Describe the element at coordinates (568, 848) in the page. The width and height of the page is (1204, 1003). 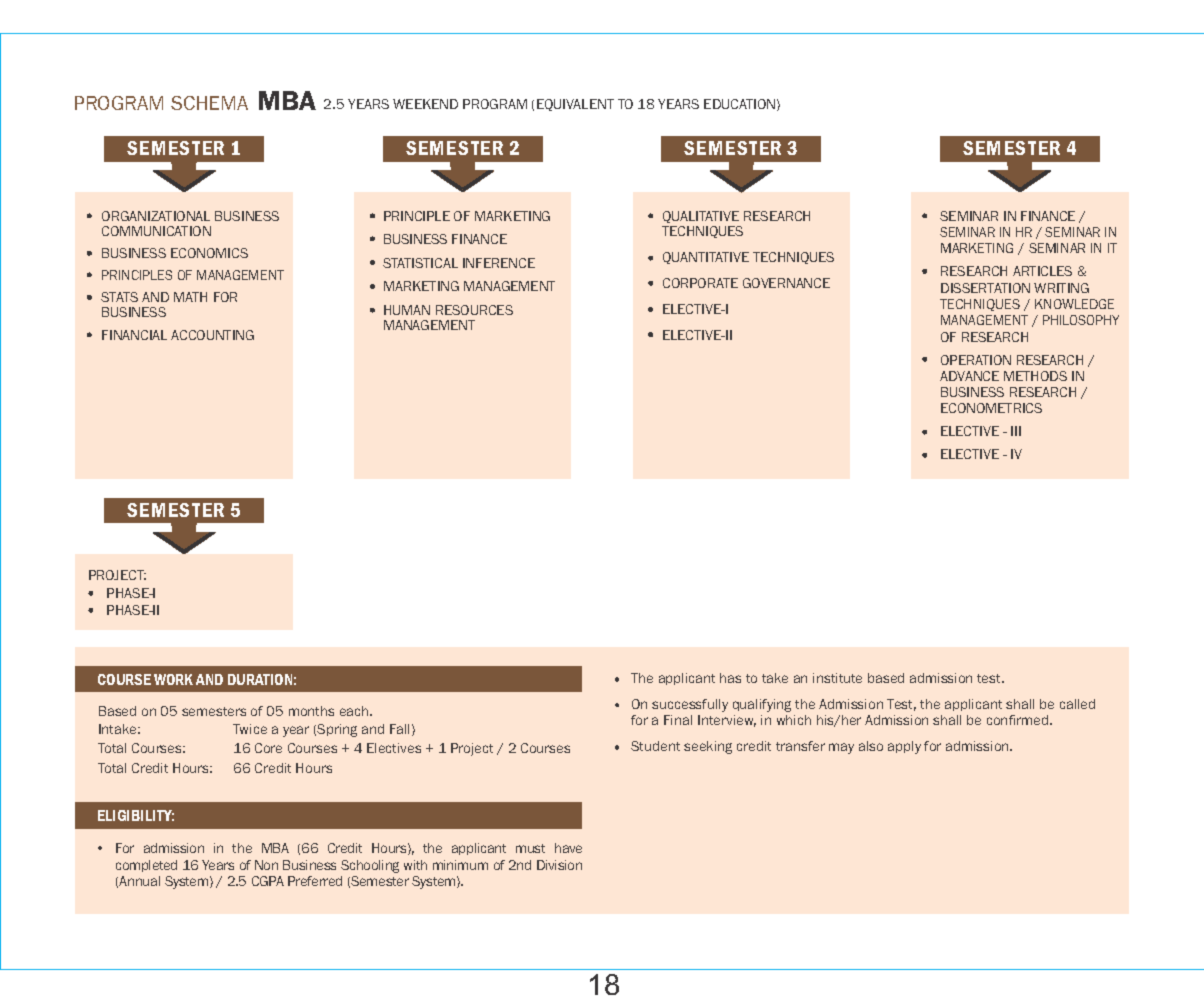
I see `have` at that location.
